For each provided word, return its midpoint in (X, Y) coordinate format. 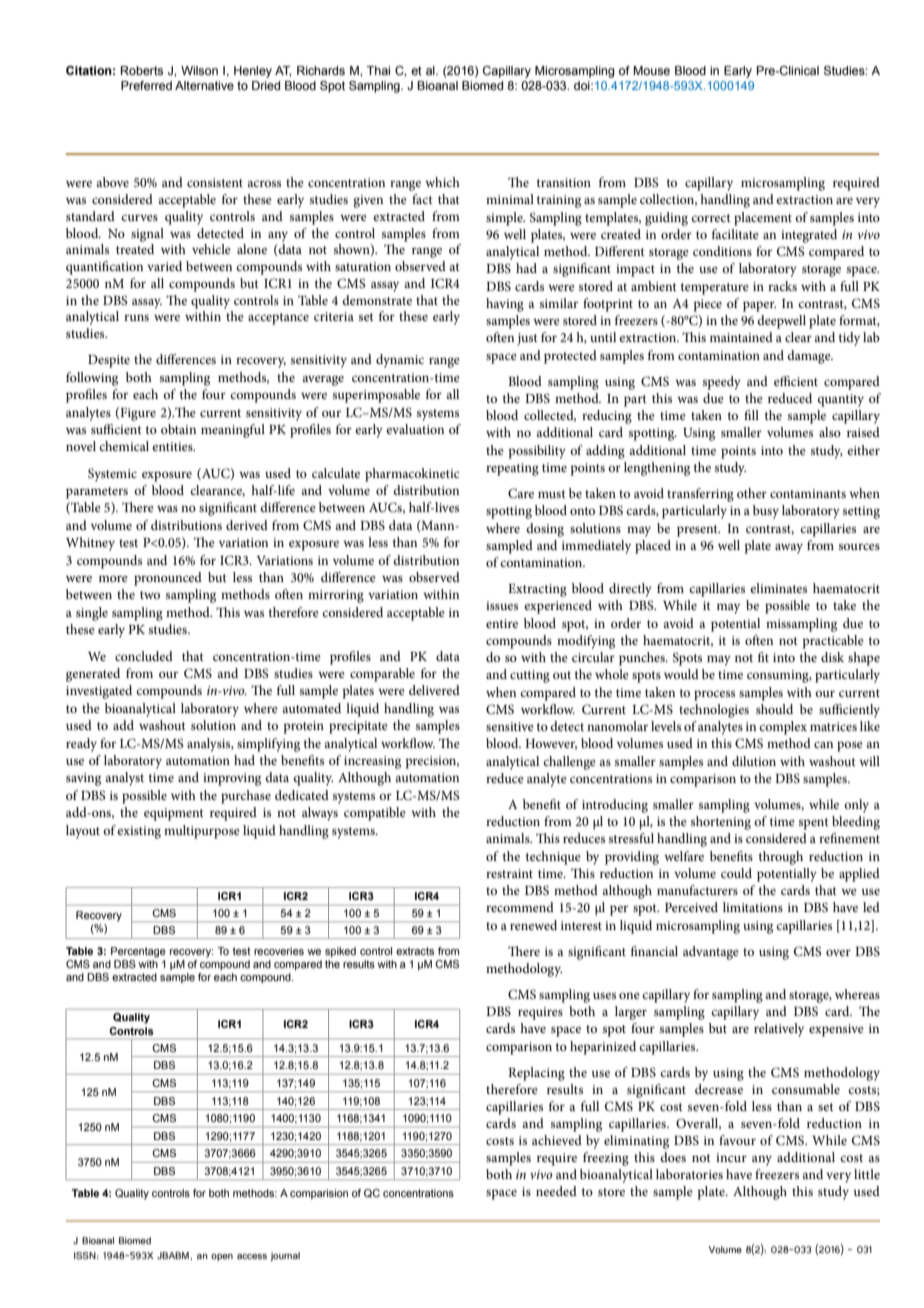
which (442, 182)
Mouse (651, 70)
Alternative (204, 85)
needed (556, 1191)
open (222, 1257)
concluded (144, 656)
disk (832, 657)
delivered (434, 690)
